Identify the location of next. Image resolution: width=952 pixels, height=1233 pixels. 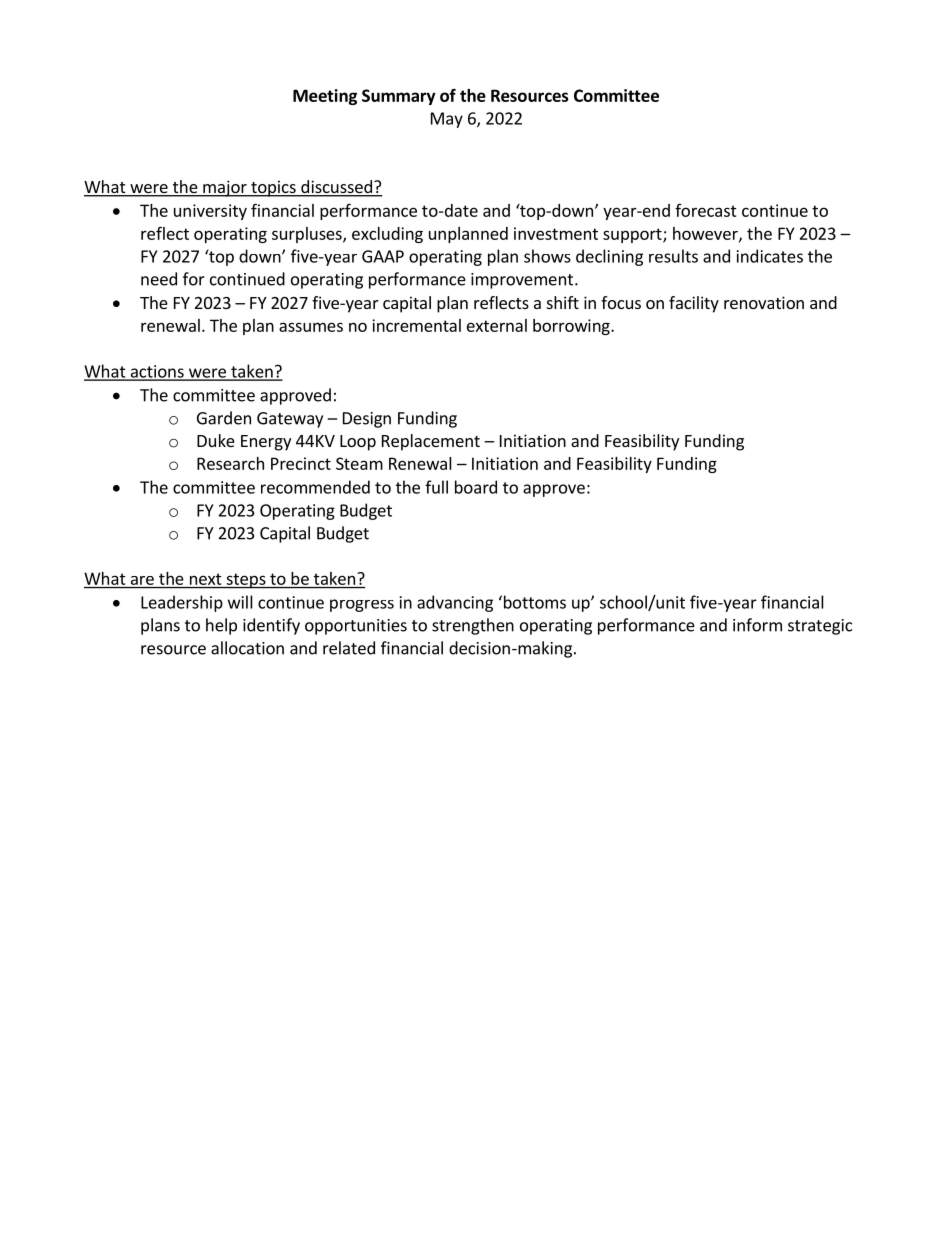
(205, 579).
